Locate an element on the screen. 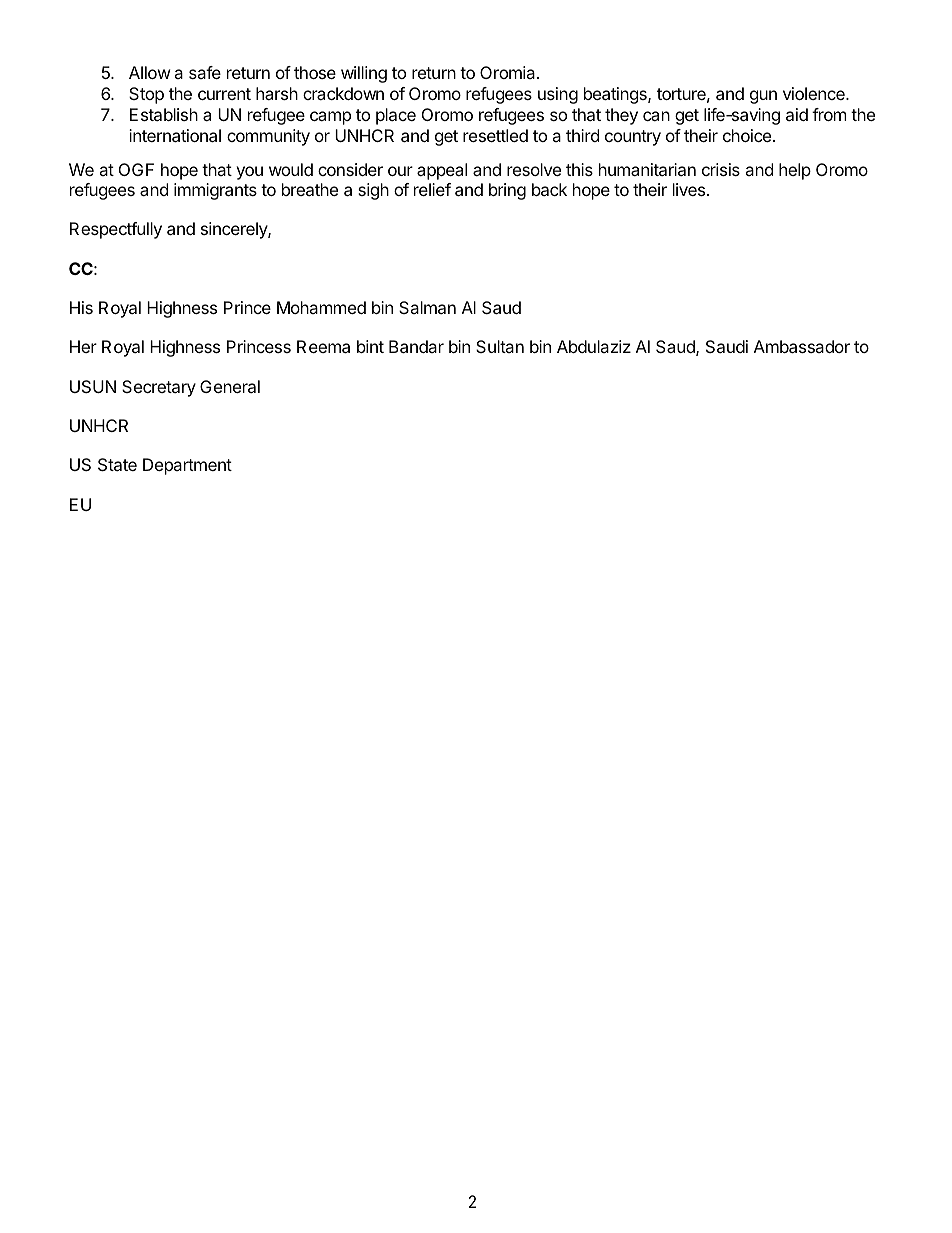 This screenshot has height=1233, width=952. willing is located at coordinates (364, 74).
